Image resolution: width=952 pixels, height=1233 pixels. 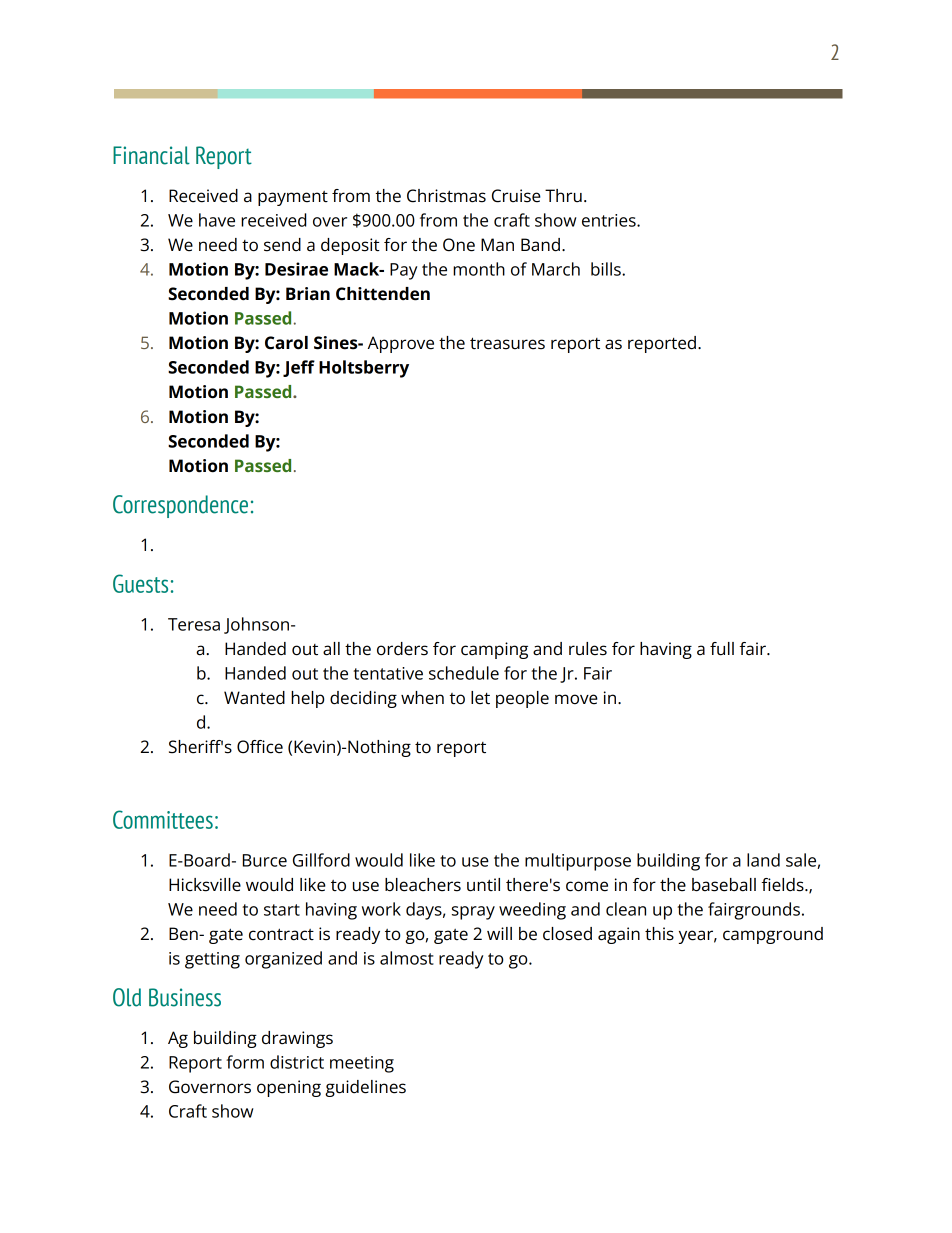 What do you see at coordinates (260, 747) in the page?
I see `Office` at bounding box center [260, 747].
